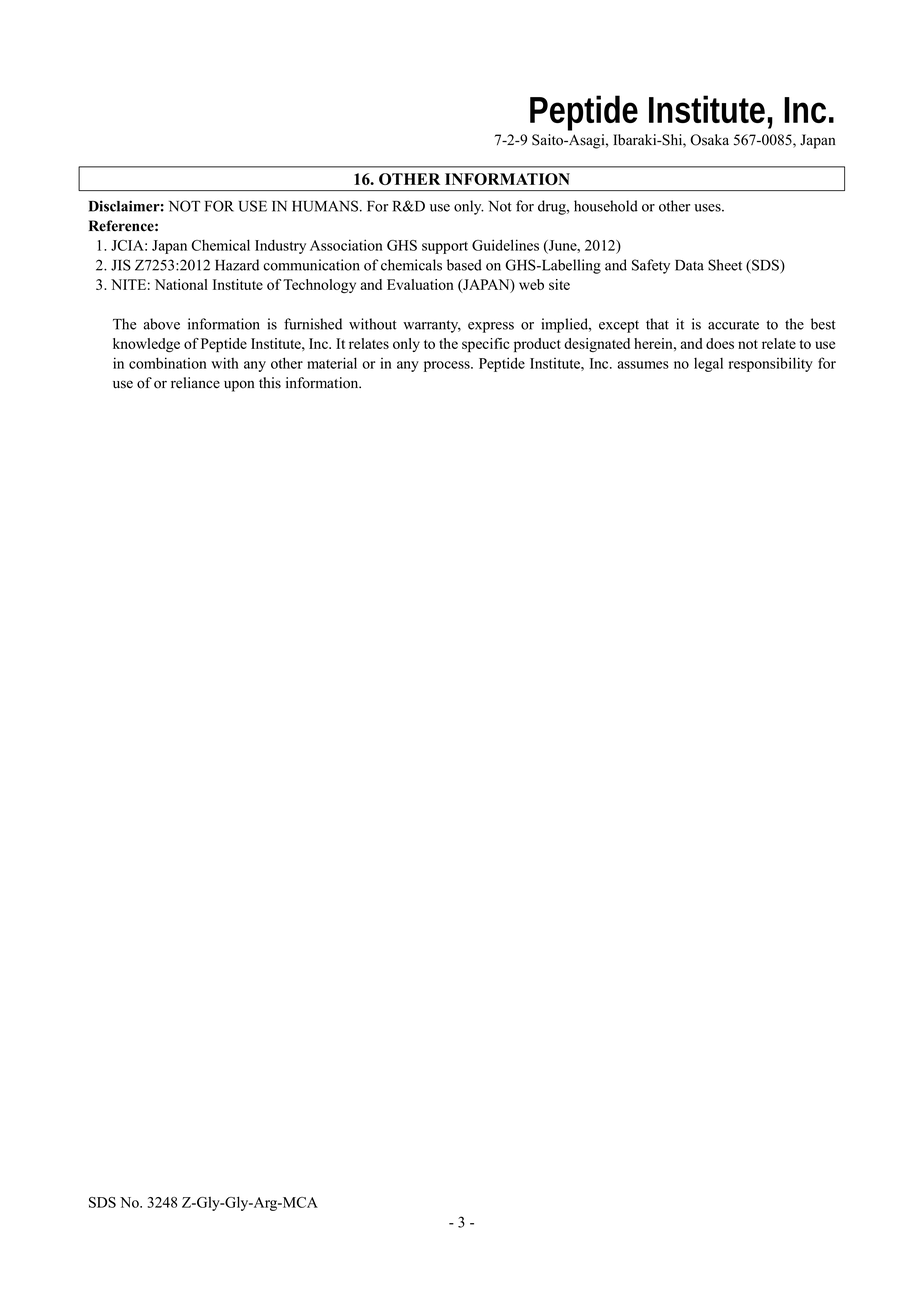 Image resolution: width=924 pixels, height=1308 pixels. Describe the element at coordinates (709, 140) in the screenshot. I see `Osaka` at that location.
